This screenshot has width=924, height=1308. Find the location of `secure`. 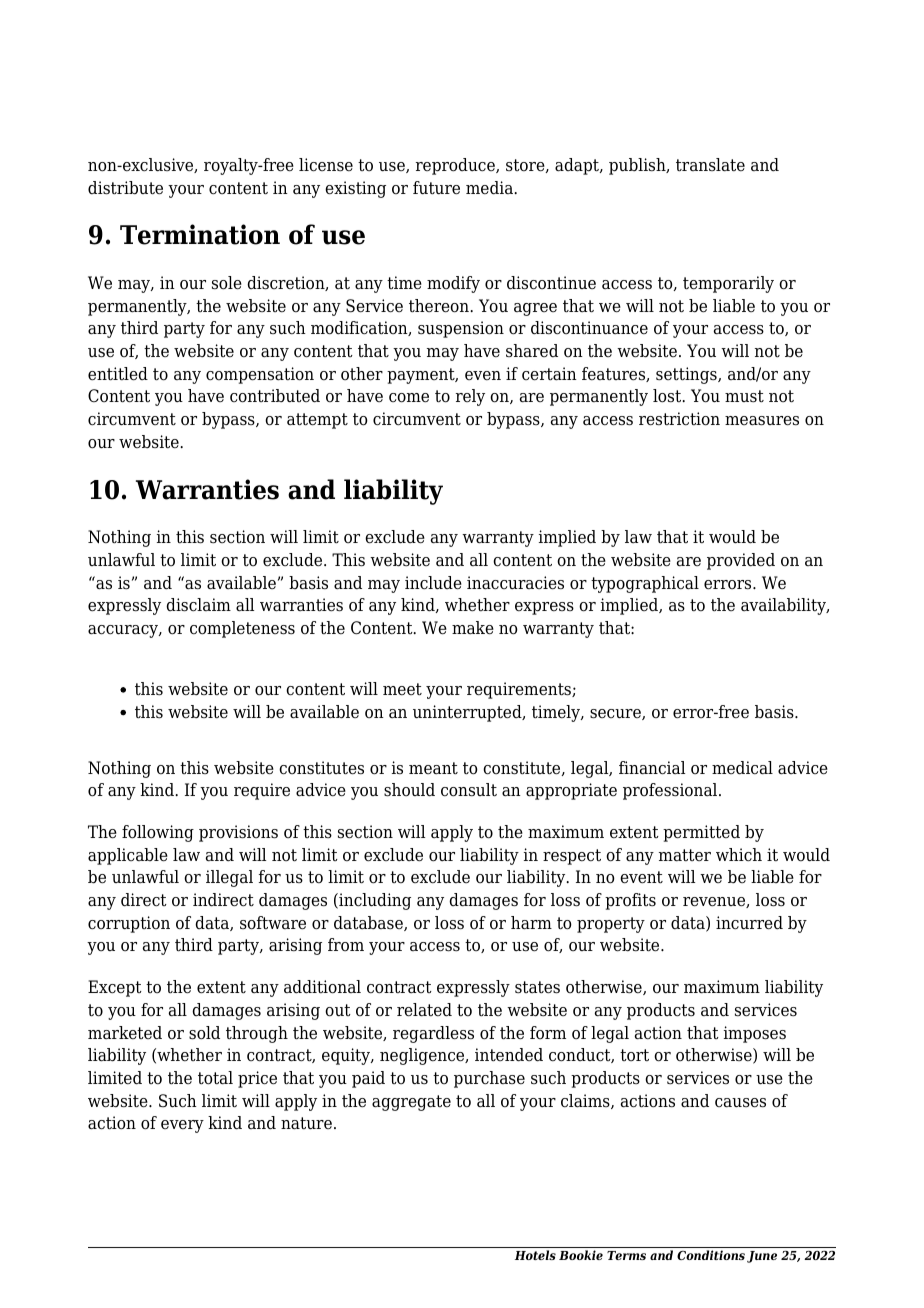

secure is located at coordinates (616, 714).
